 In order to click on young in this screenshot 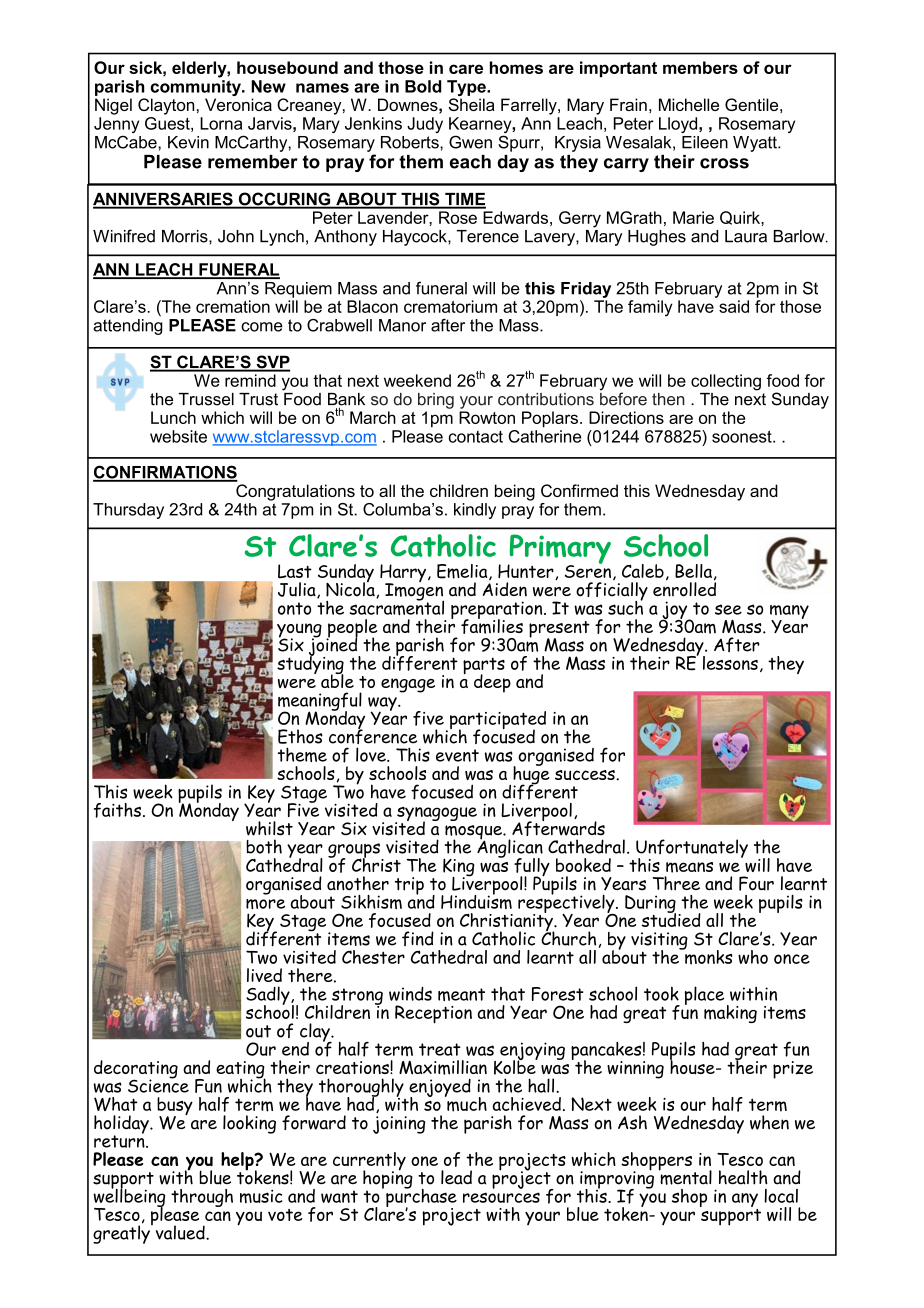, I will do `click(299, 631)`.
